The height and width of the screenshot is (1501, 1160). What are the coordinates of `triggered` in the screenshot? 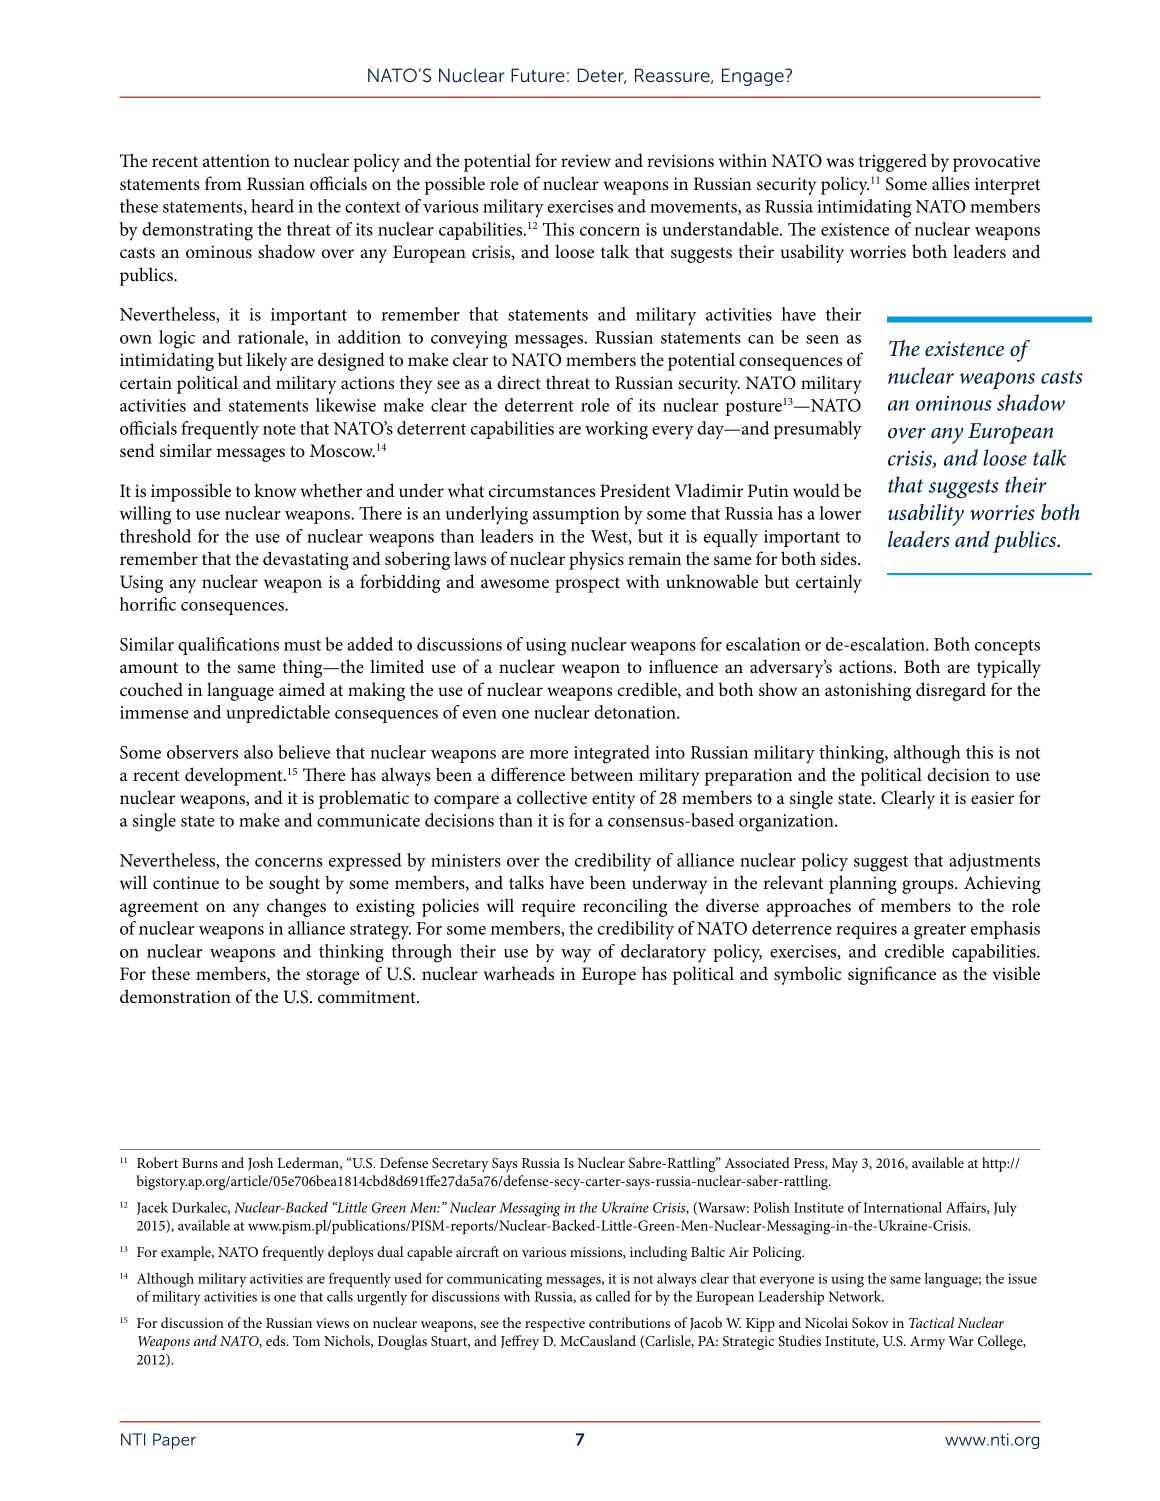 It's located at (892, 162).
